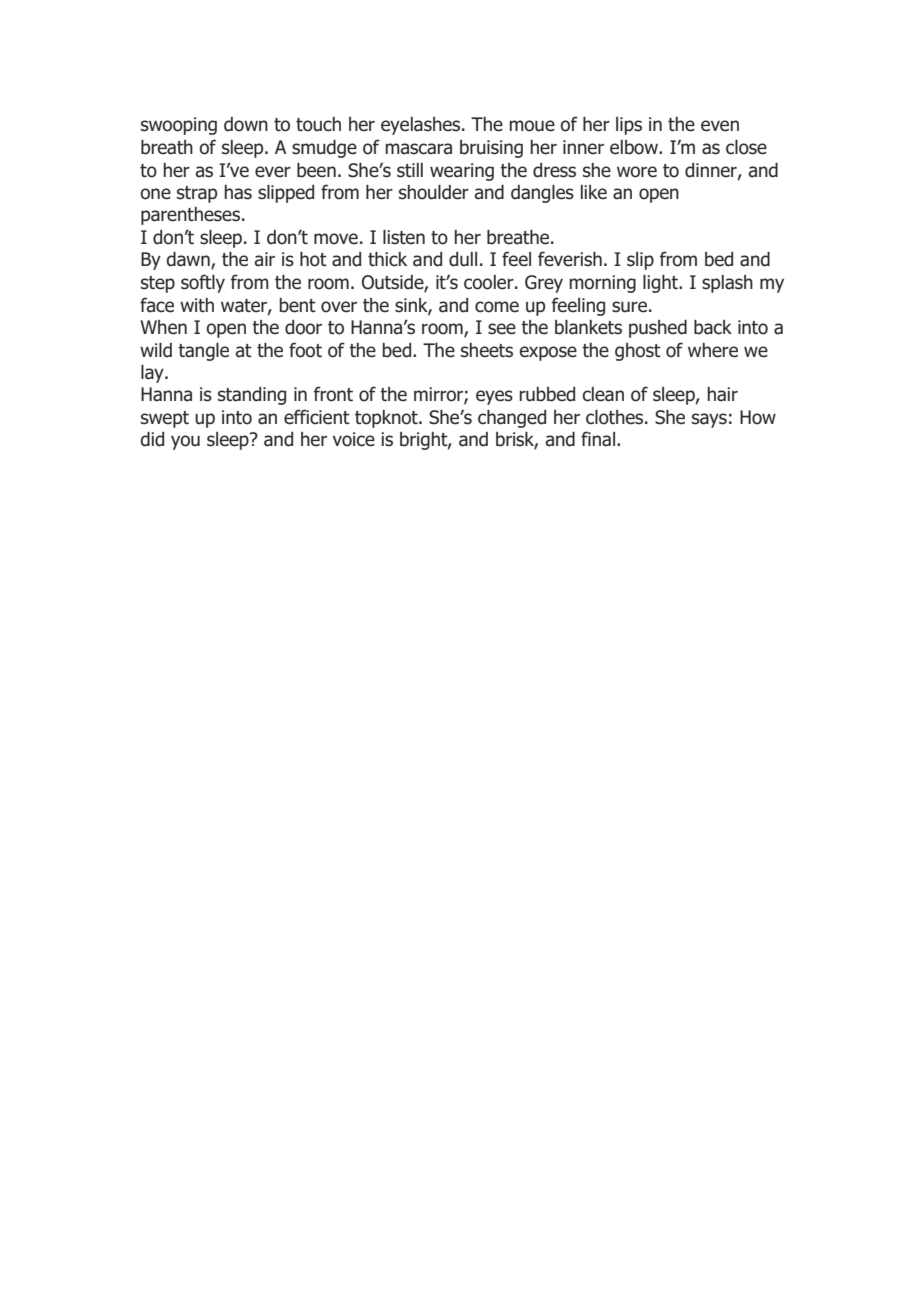 The height and width of the screenshot is (1308, 924). Describe the element at coordinates (246, 124) in the screenshot. I see `down` at that location.
